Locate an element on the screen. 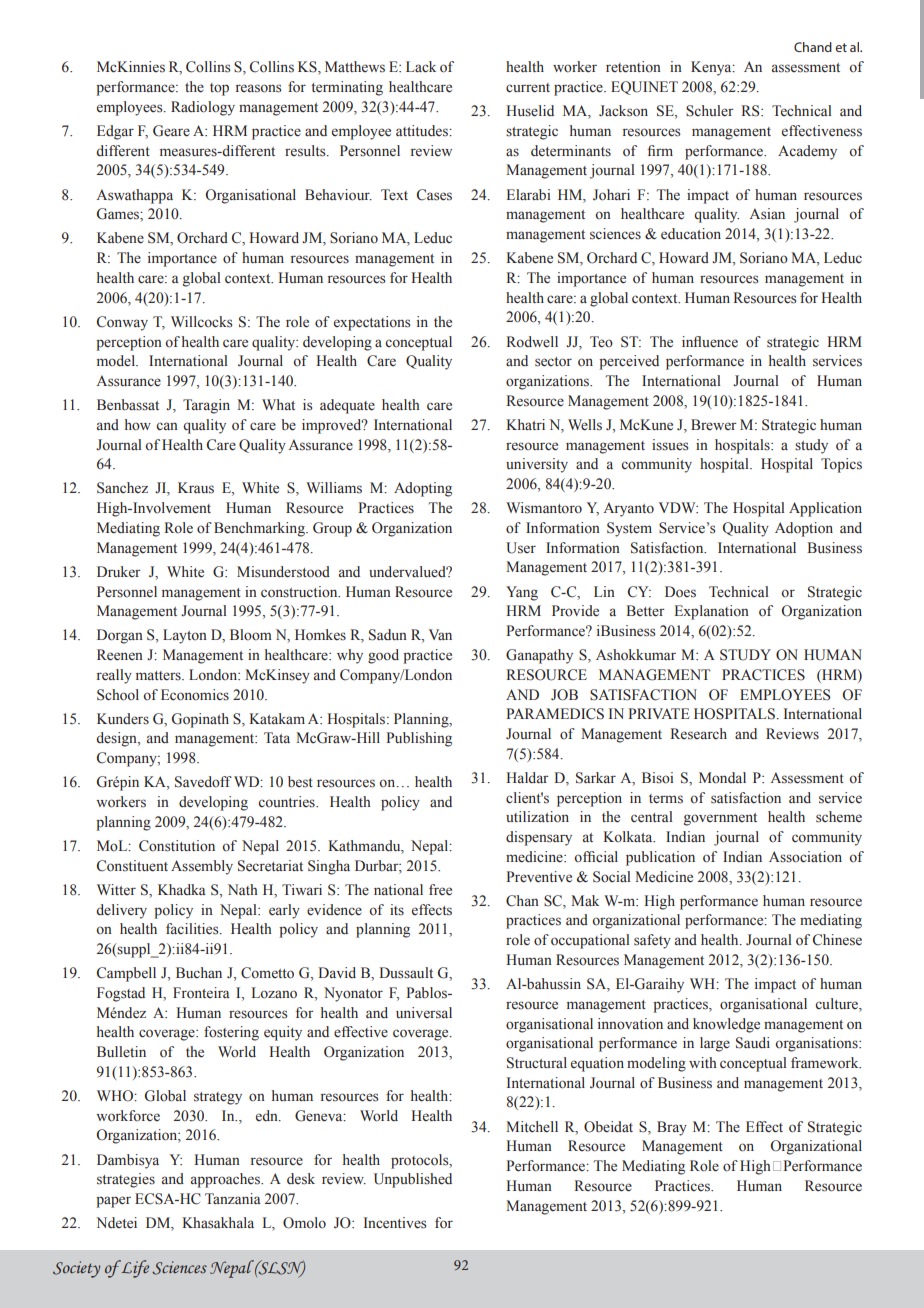 Image resolution: width=924 pixels, height=1308 pixels. influence is located at coordinates (710, 342).
